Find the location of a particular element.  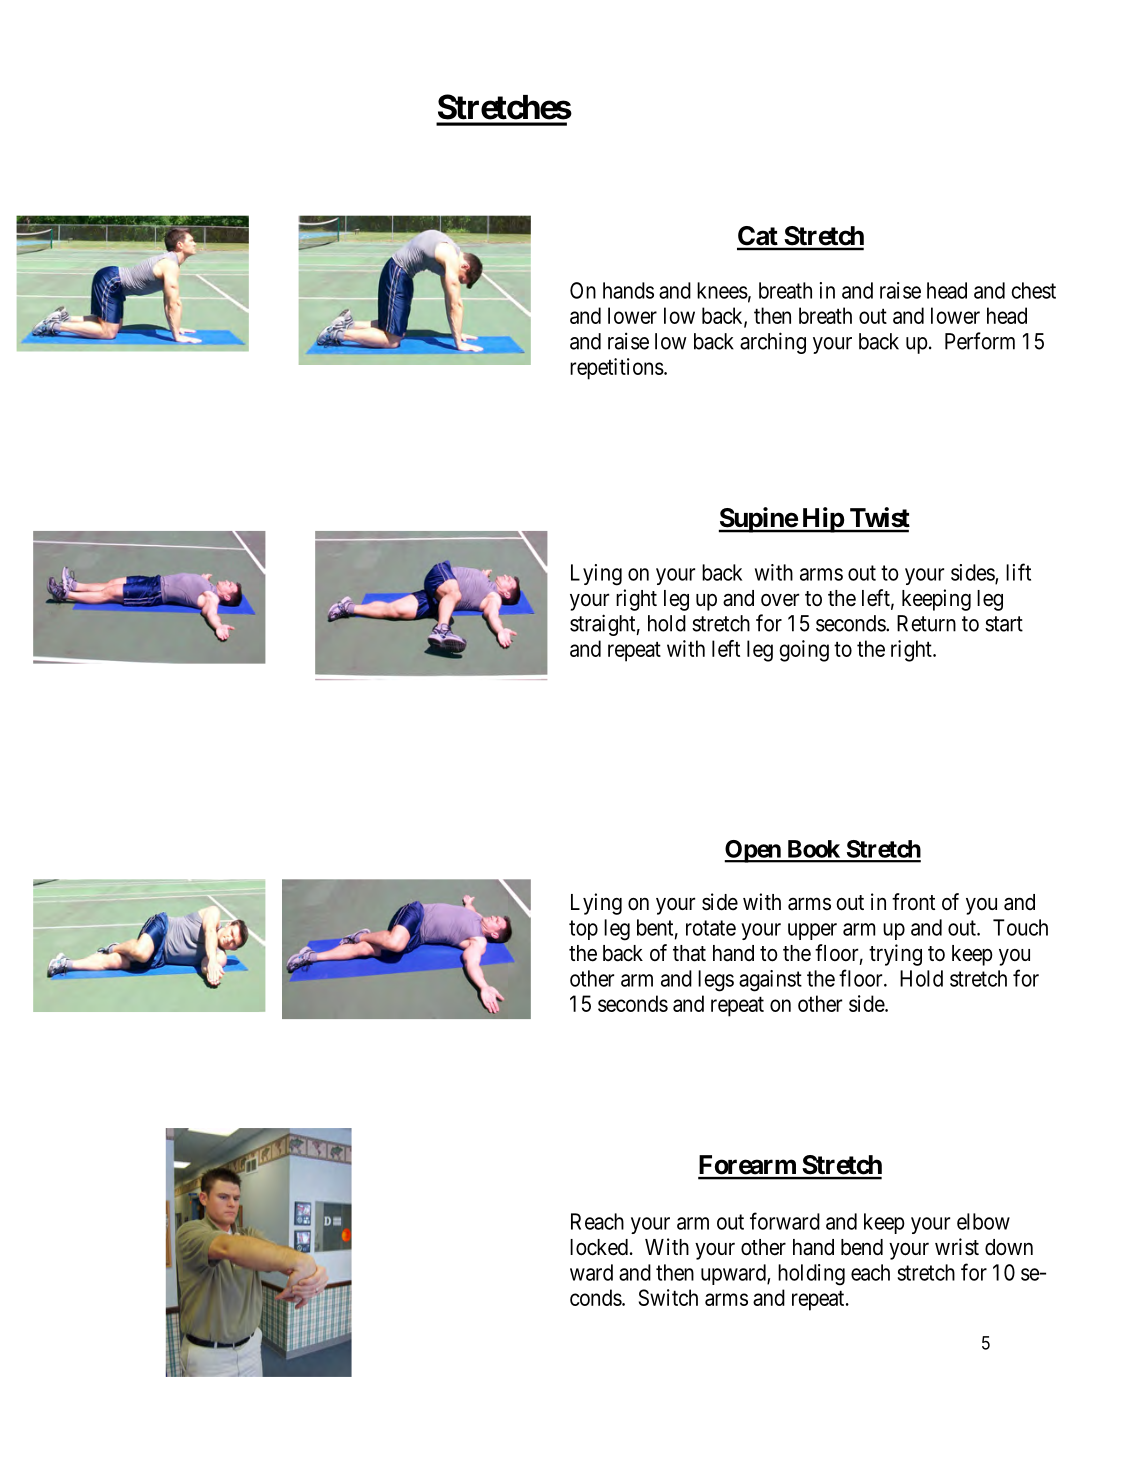

arching is located at coordinates (773, 343).
